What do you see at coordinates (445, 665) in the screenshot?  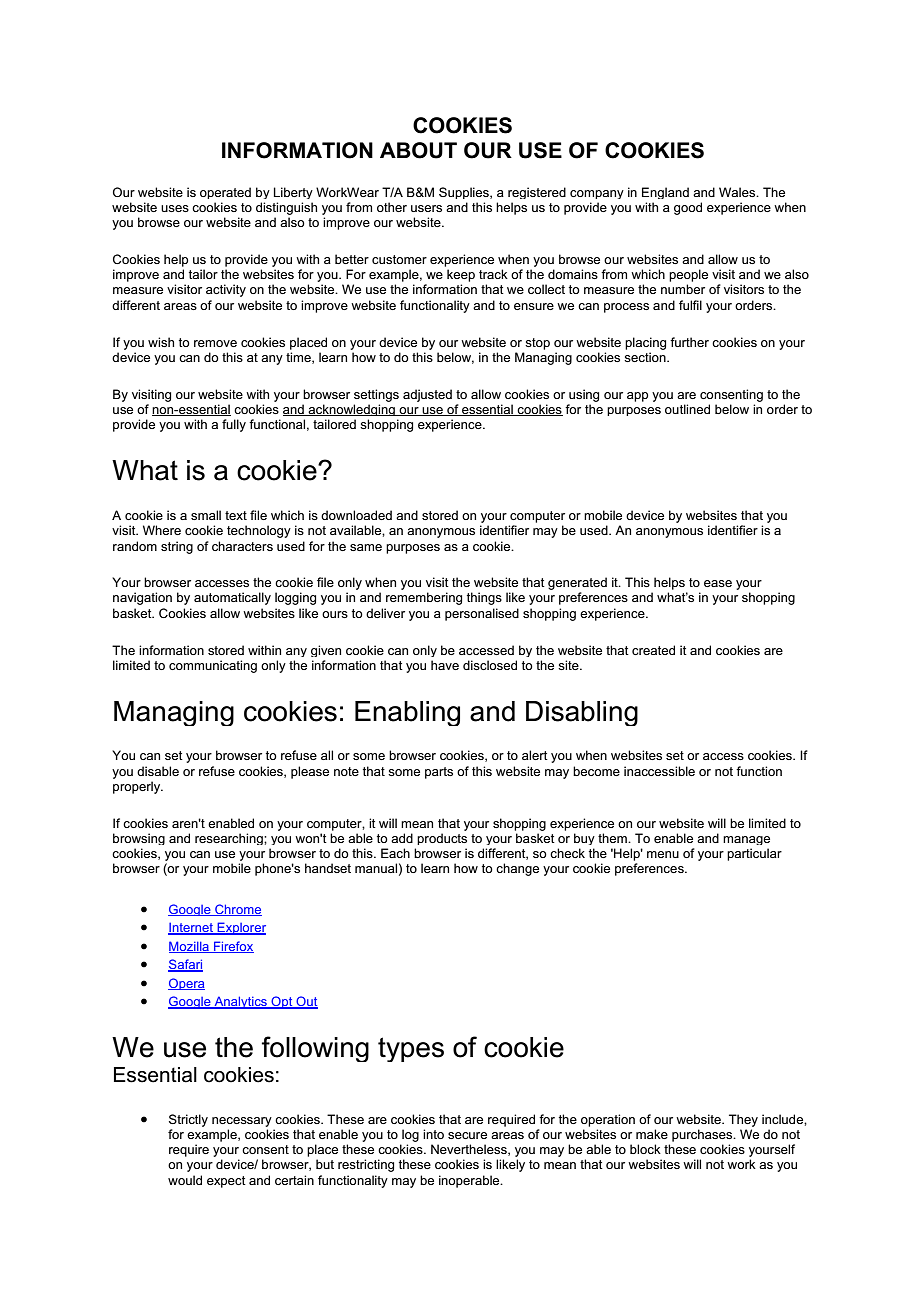 I see `have` at bounding box center [445, 665].
